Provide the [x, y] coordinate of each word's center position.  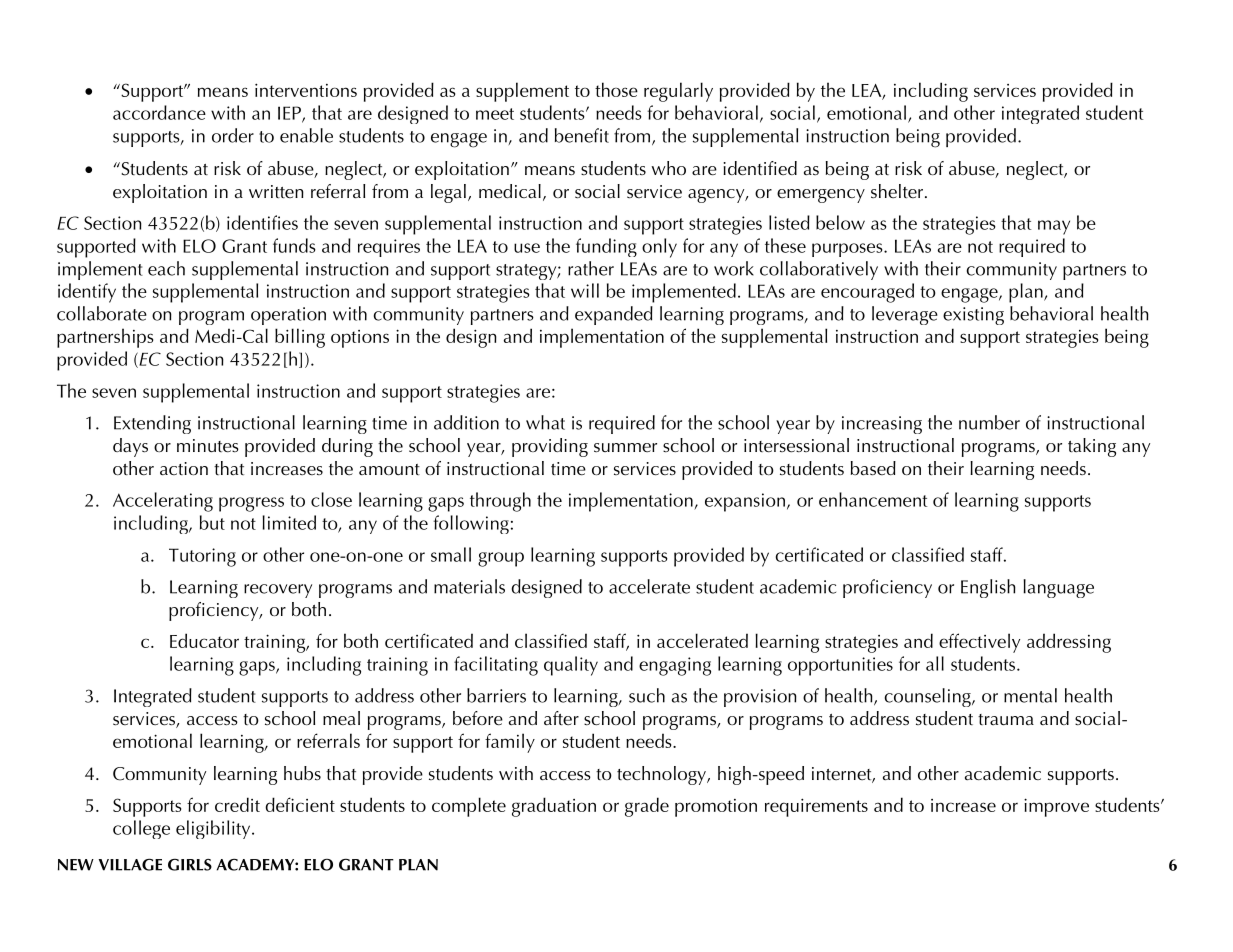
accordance [159, 112]
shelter [897, 191]
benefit [582, 135]
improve [1056, 807]
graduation [554, 807]
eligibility [214, 829]
